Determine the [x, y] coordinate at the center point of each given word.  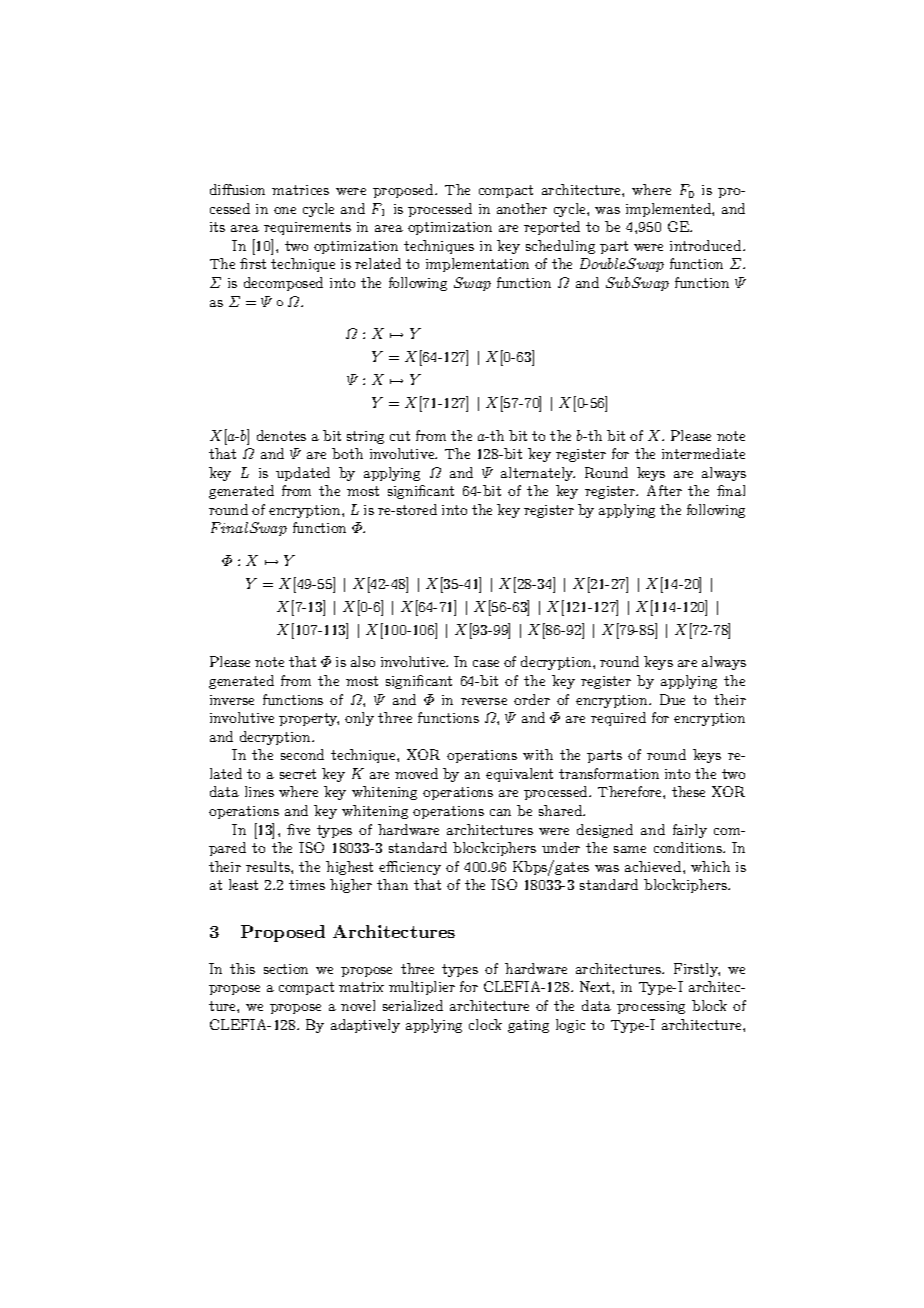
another [522, 208]
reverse [484, 701]
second [302, 754]
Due [672, 699]
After [664, 490]
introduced [707, 245]
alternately [538, 474]
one [285, 210]
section [286, 969]
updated [303, 474]
